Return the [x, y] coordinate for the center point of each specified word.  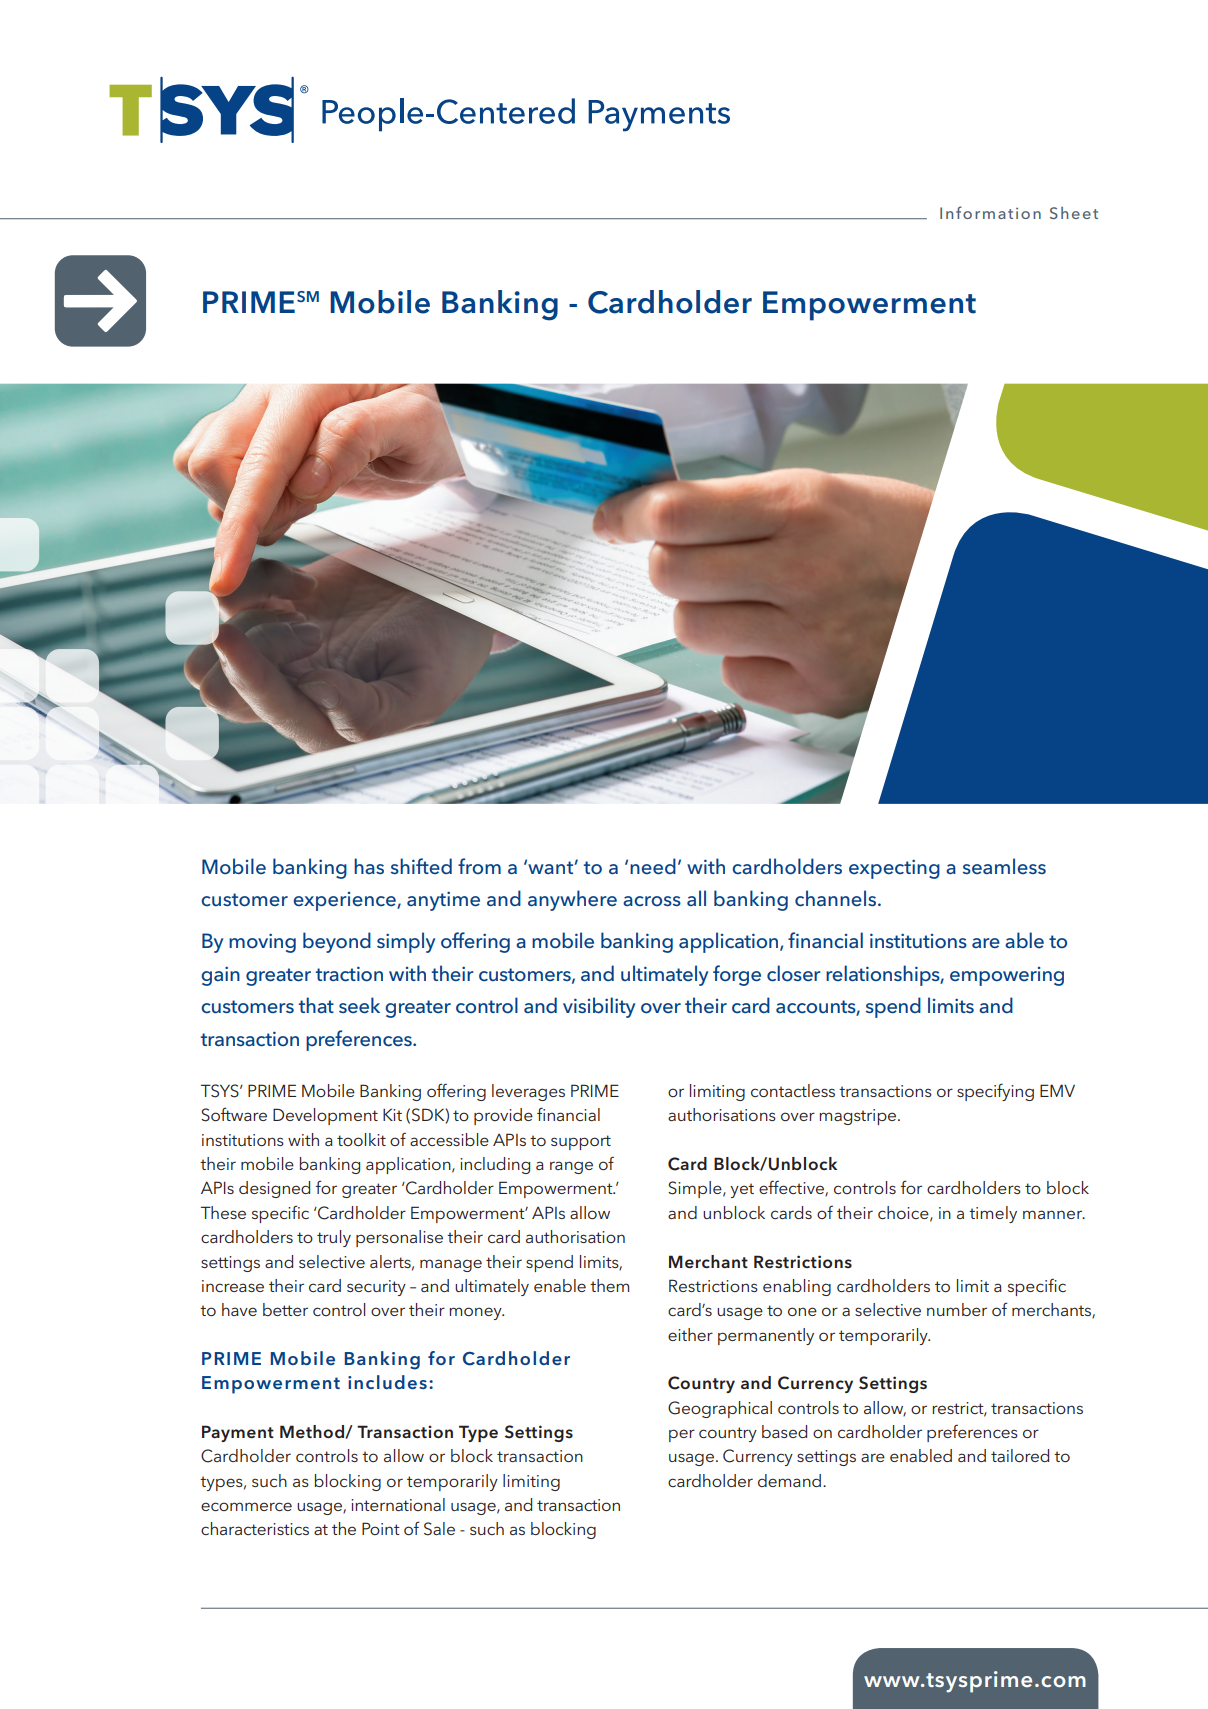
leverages [528, 1092]
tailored [1020, 1455]
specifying [995, 1092]
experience [345, 901]
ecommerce [246, 1506]
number [957, 1309]
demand [789, 1480]
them [609, 1285]
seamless [1004, 866]
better [285, 1309]
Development [325, 1116]
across [652, 901]
